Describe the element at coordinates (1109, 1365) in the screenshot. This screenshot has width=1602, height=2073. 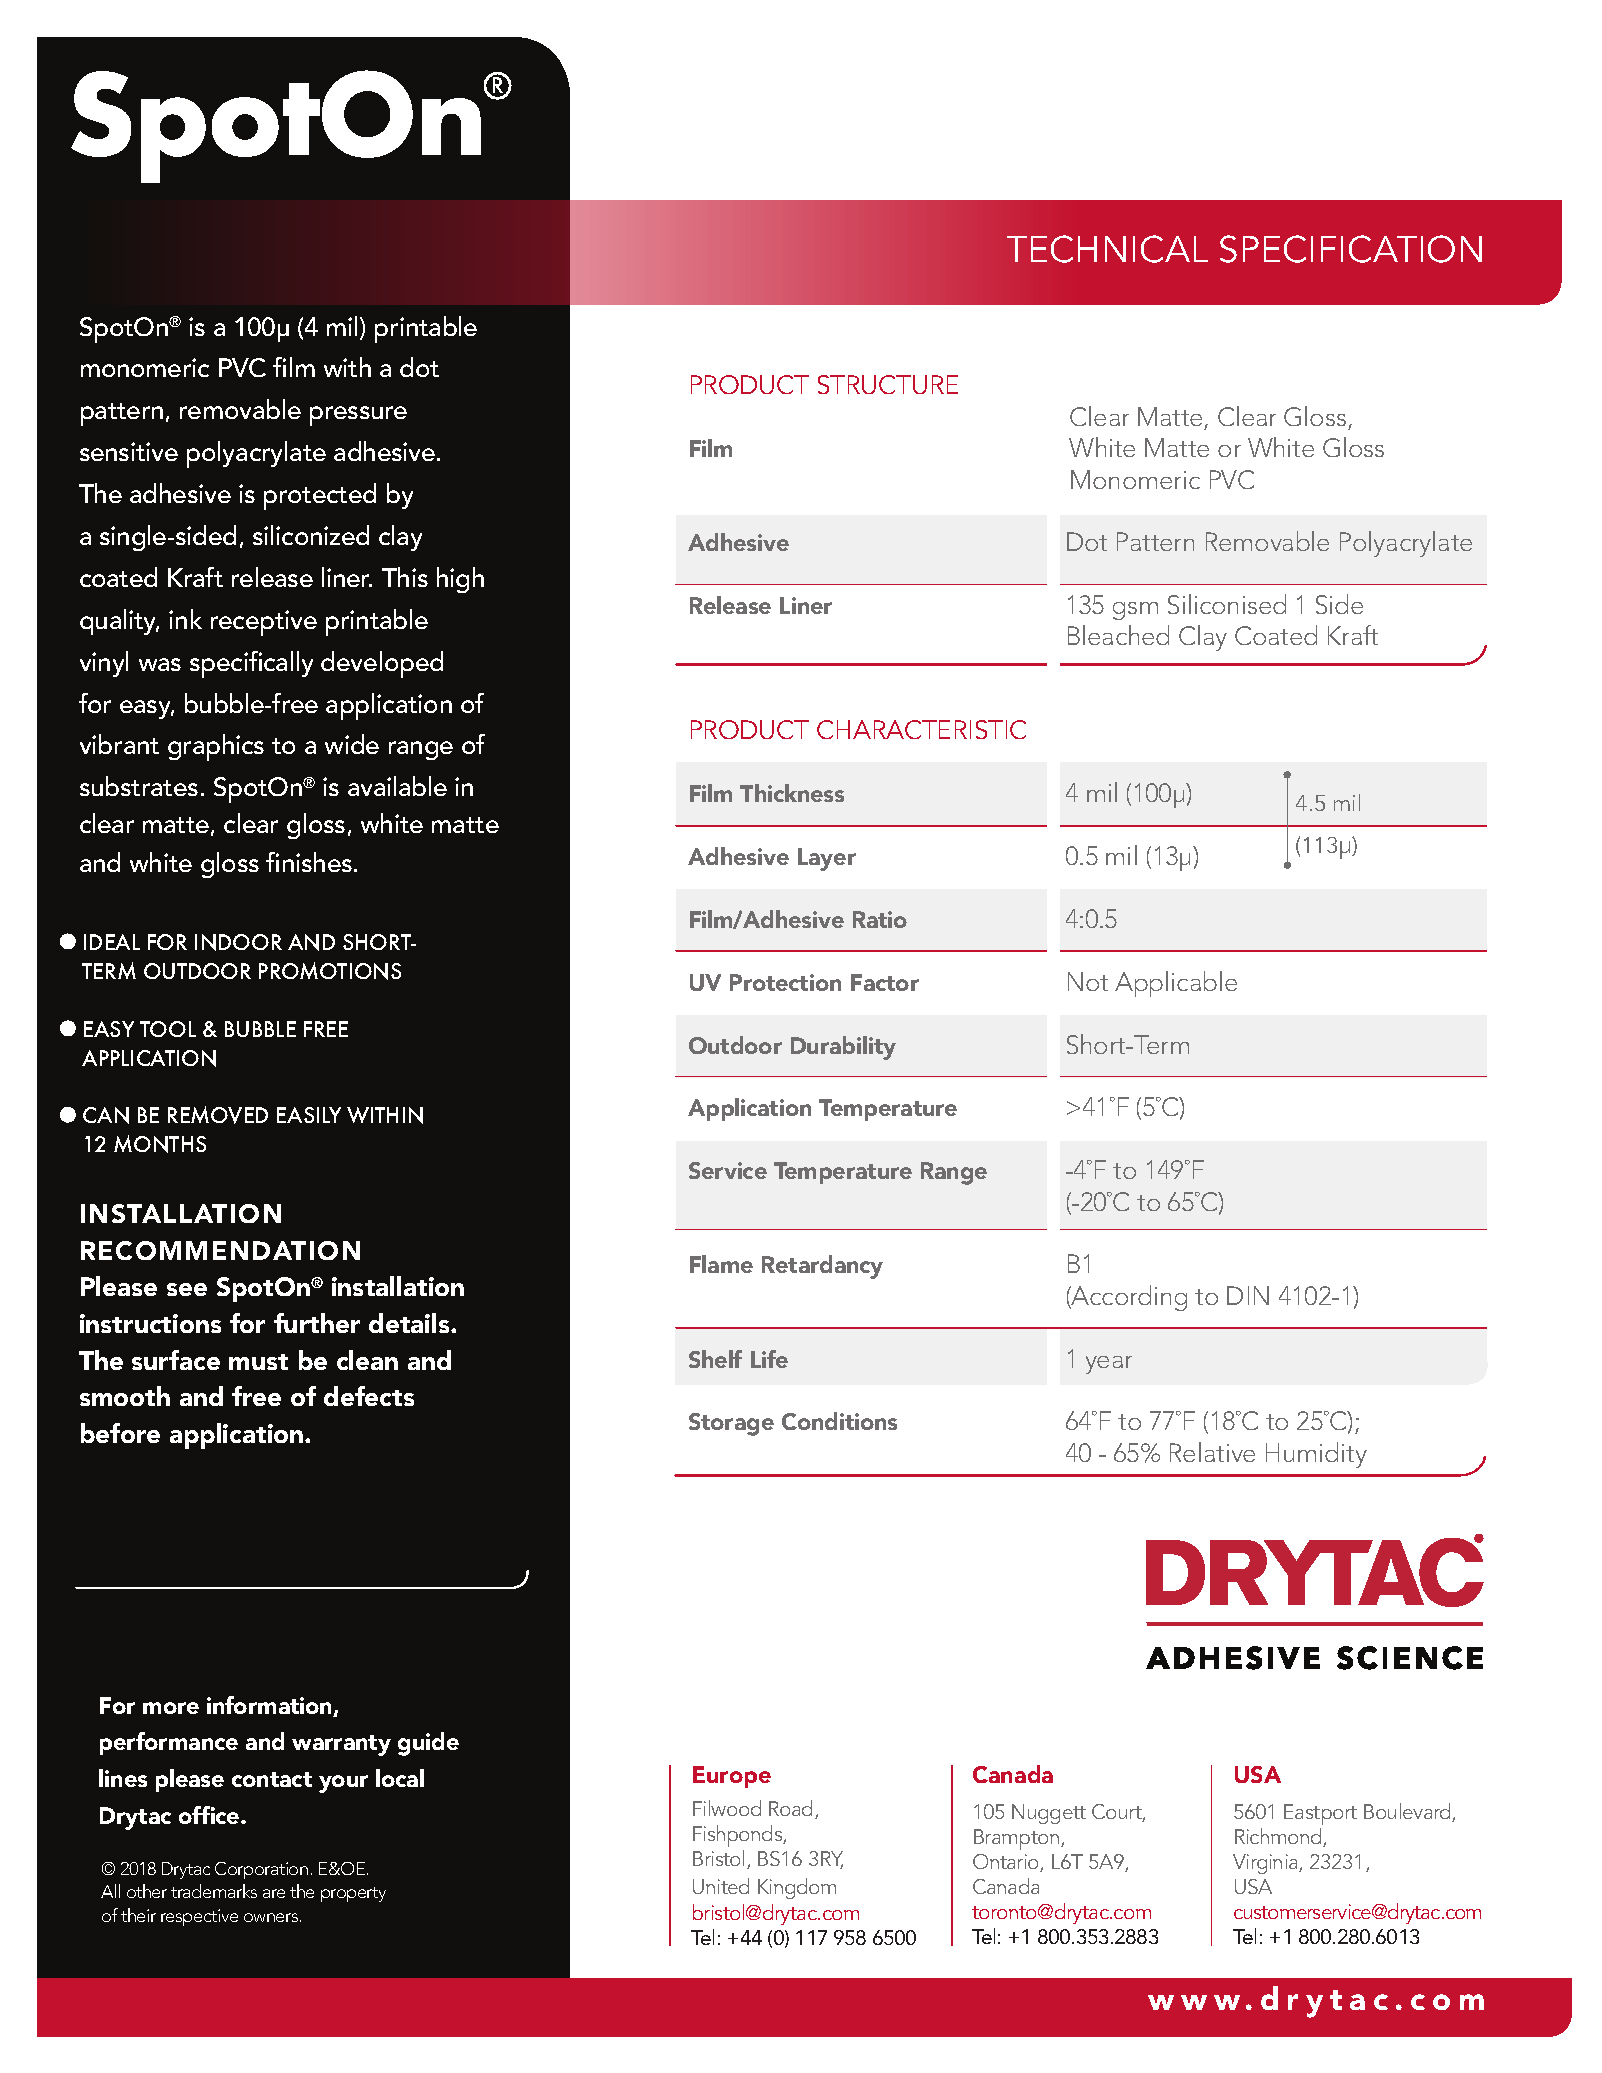
I see `year` at that location.
